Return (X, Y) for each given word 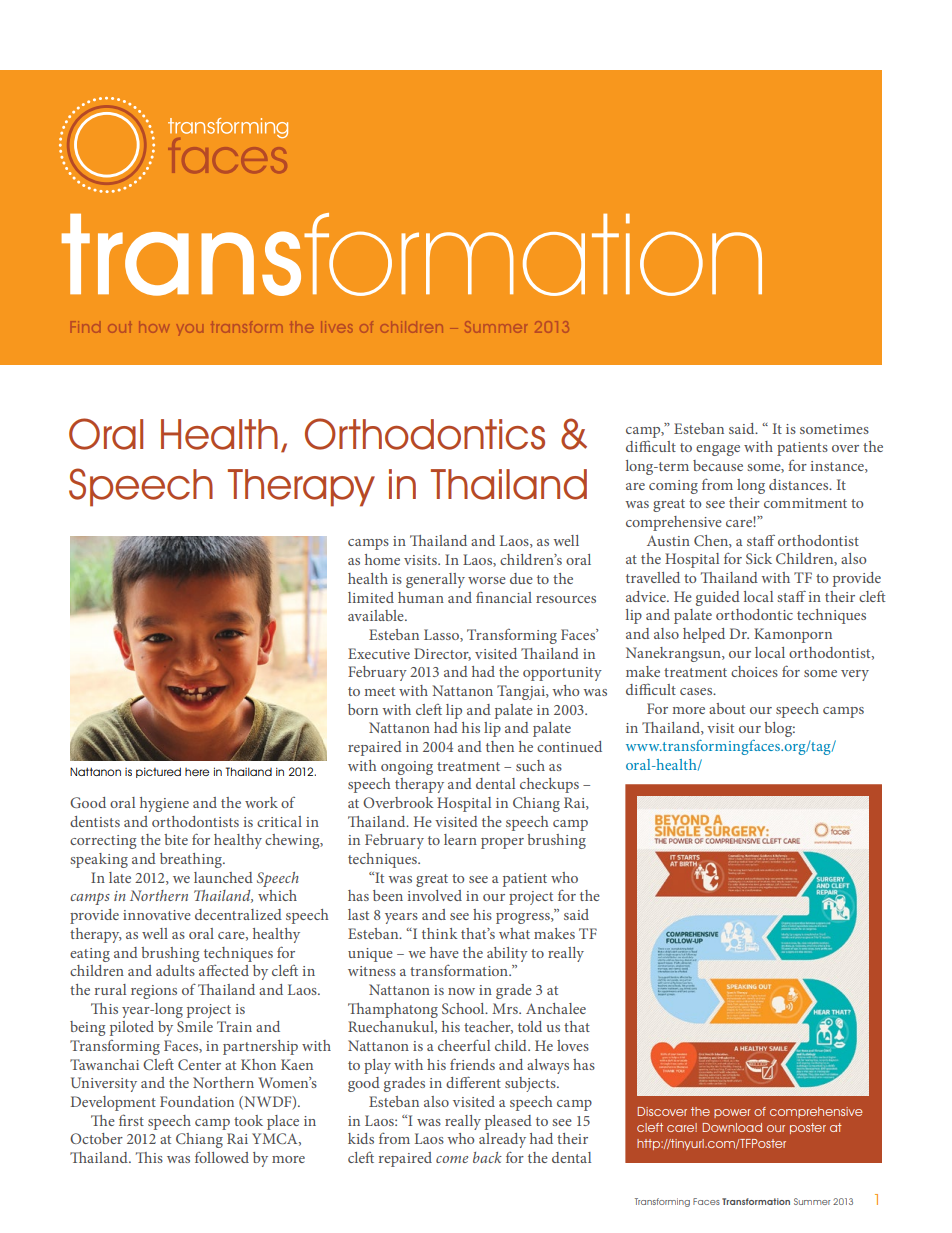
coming (673, 487)
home (382, 559)
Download (732, 1127)
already (502, 1140)
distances (800, 484)
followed (222, 1157)
